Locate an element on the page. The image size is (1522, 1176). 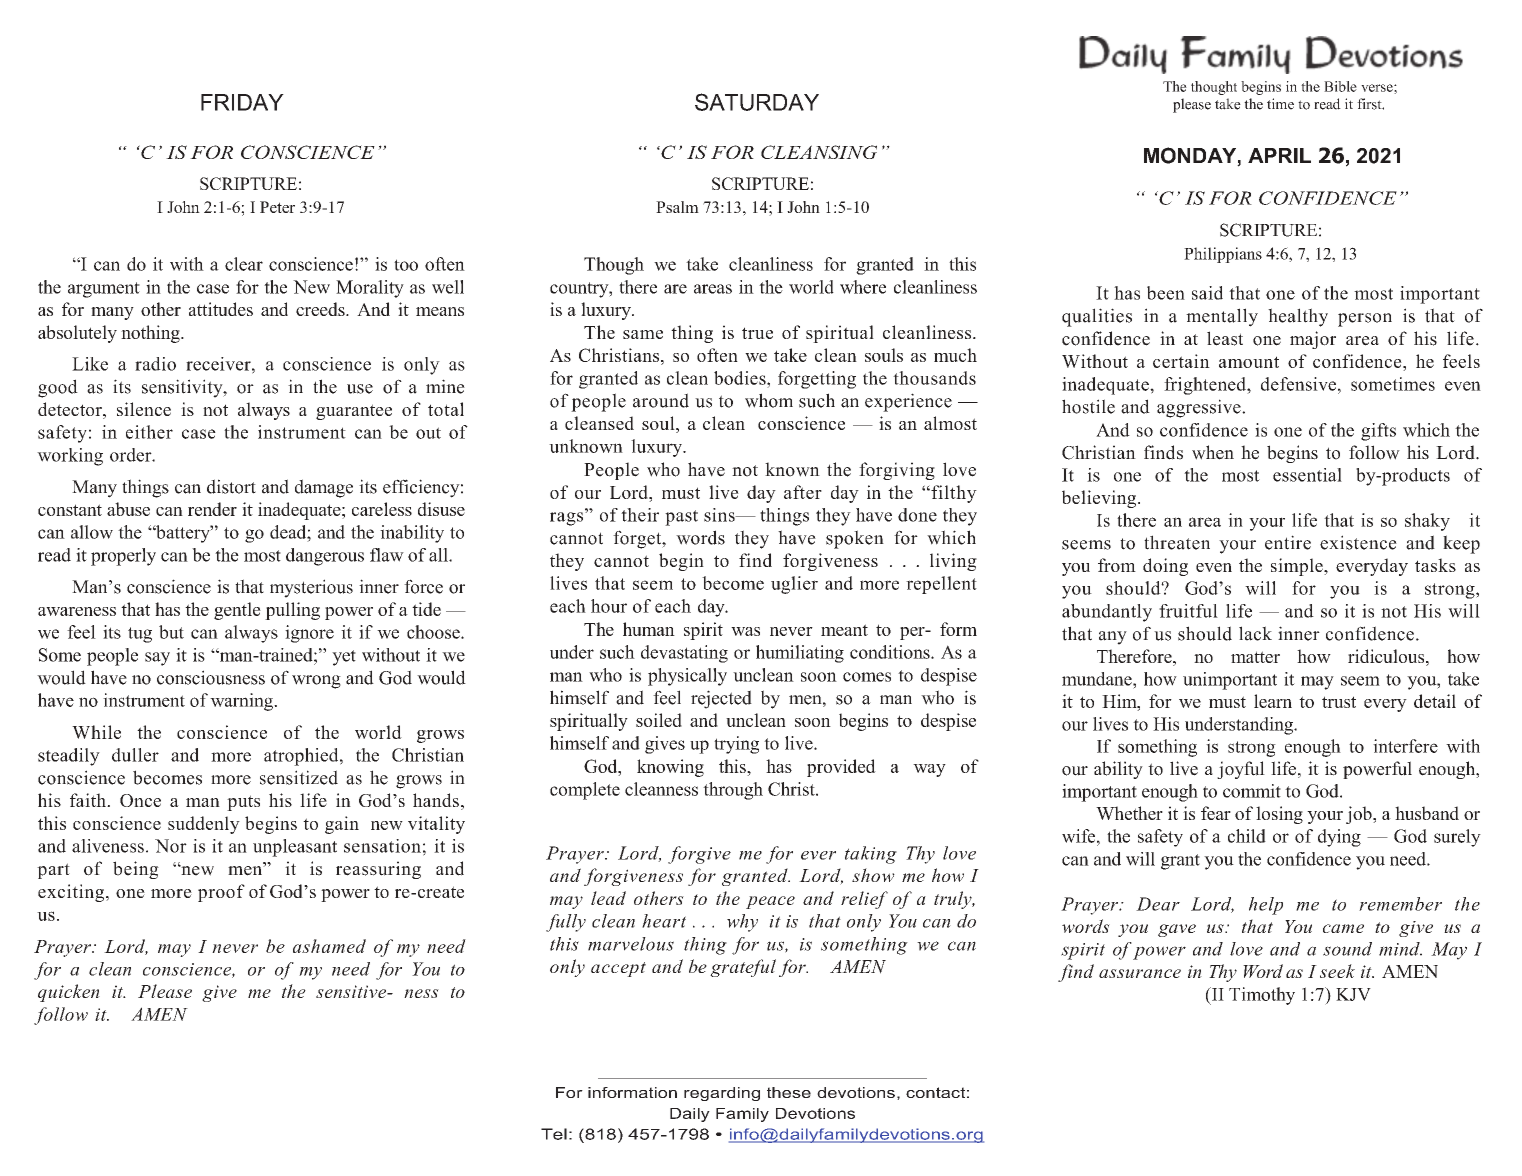
quicken is located at coordinates (69, 993).
